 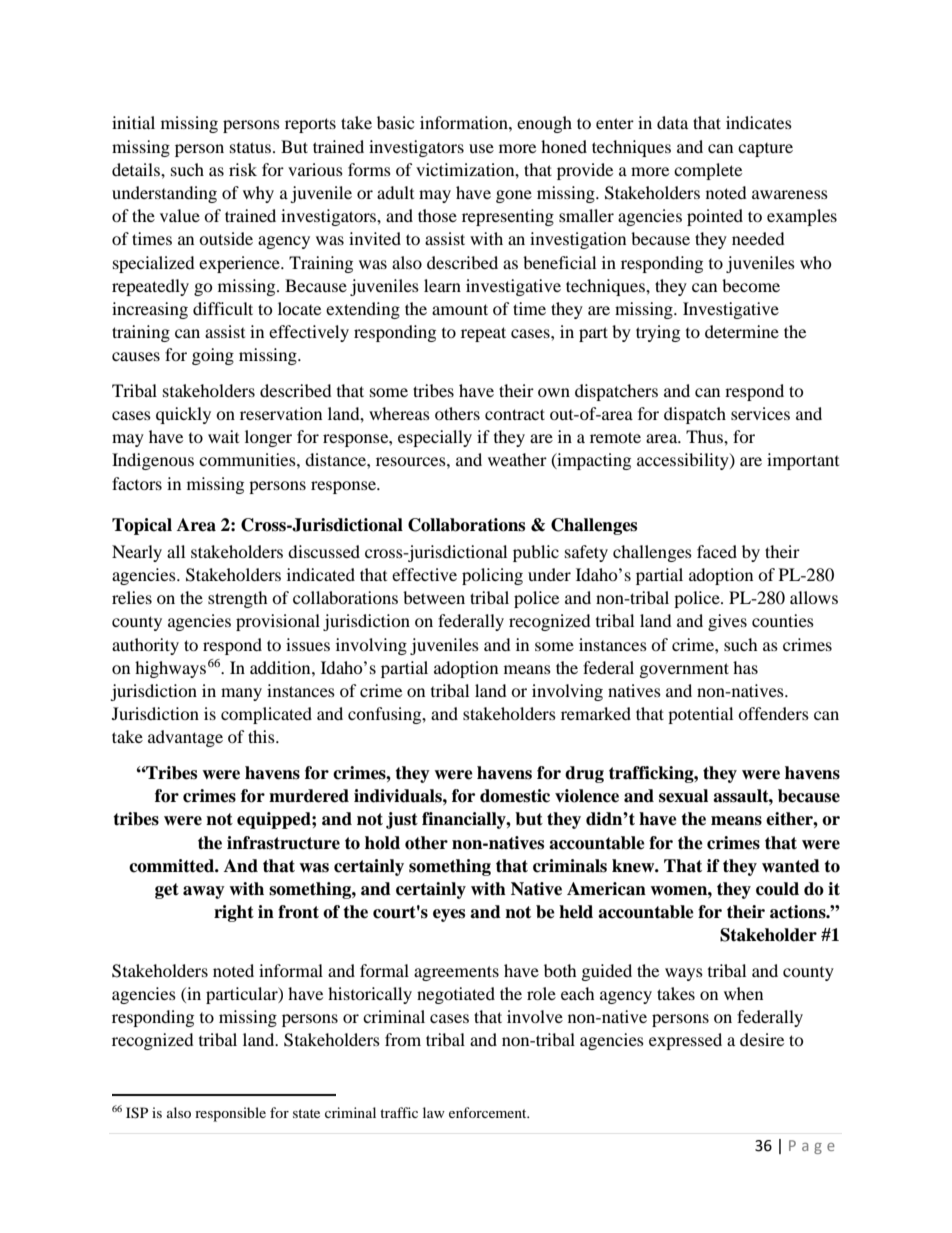 I want to click on gives, so click(x=727, y=622).
